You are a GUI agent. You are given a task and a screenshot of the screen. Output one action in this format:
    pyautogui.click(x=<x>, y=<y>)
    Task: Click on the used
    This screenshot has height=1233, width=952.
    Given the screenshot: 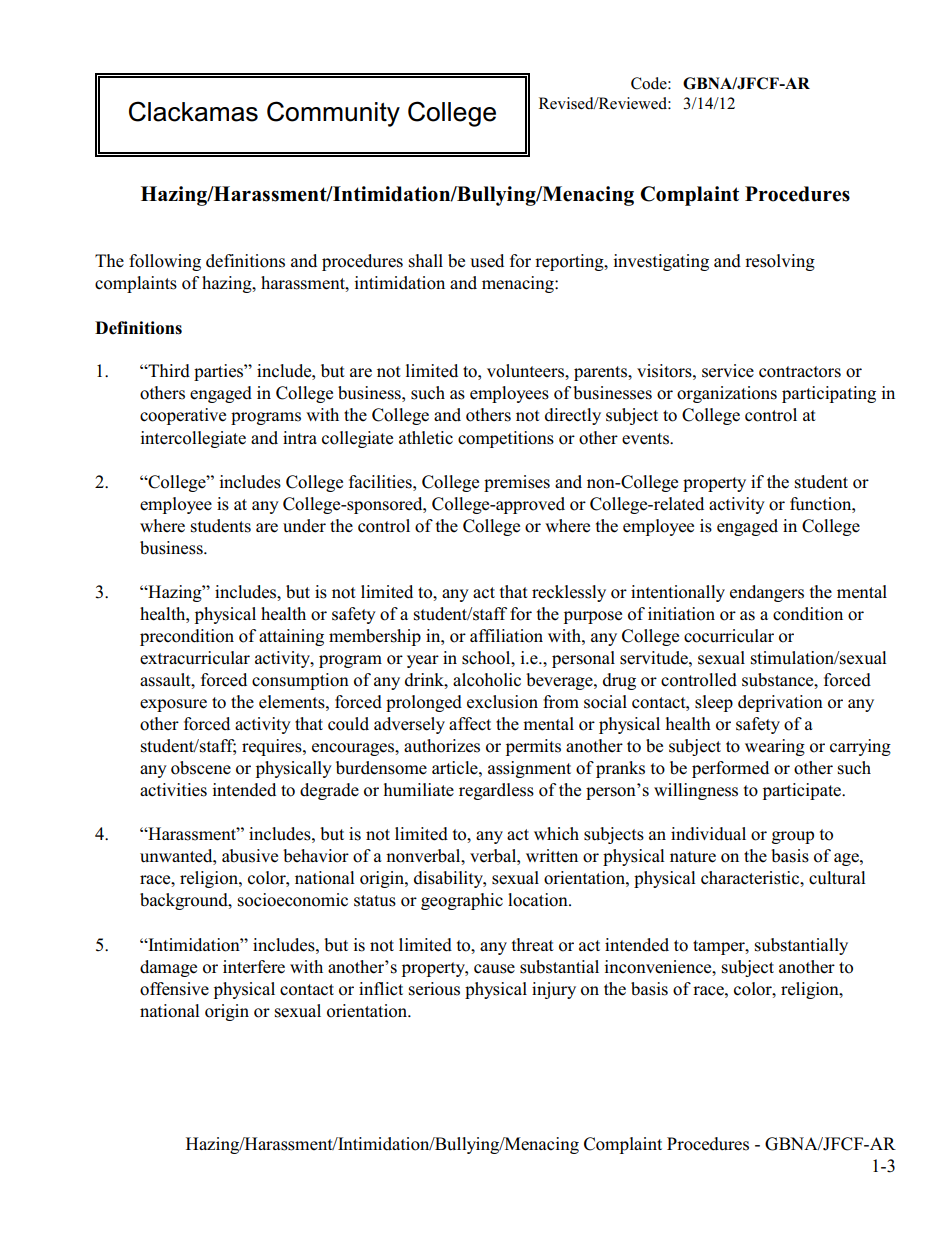 What is the action you would take?
    pyautogui.click(x=487, y=261)
